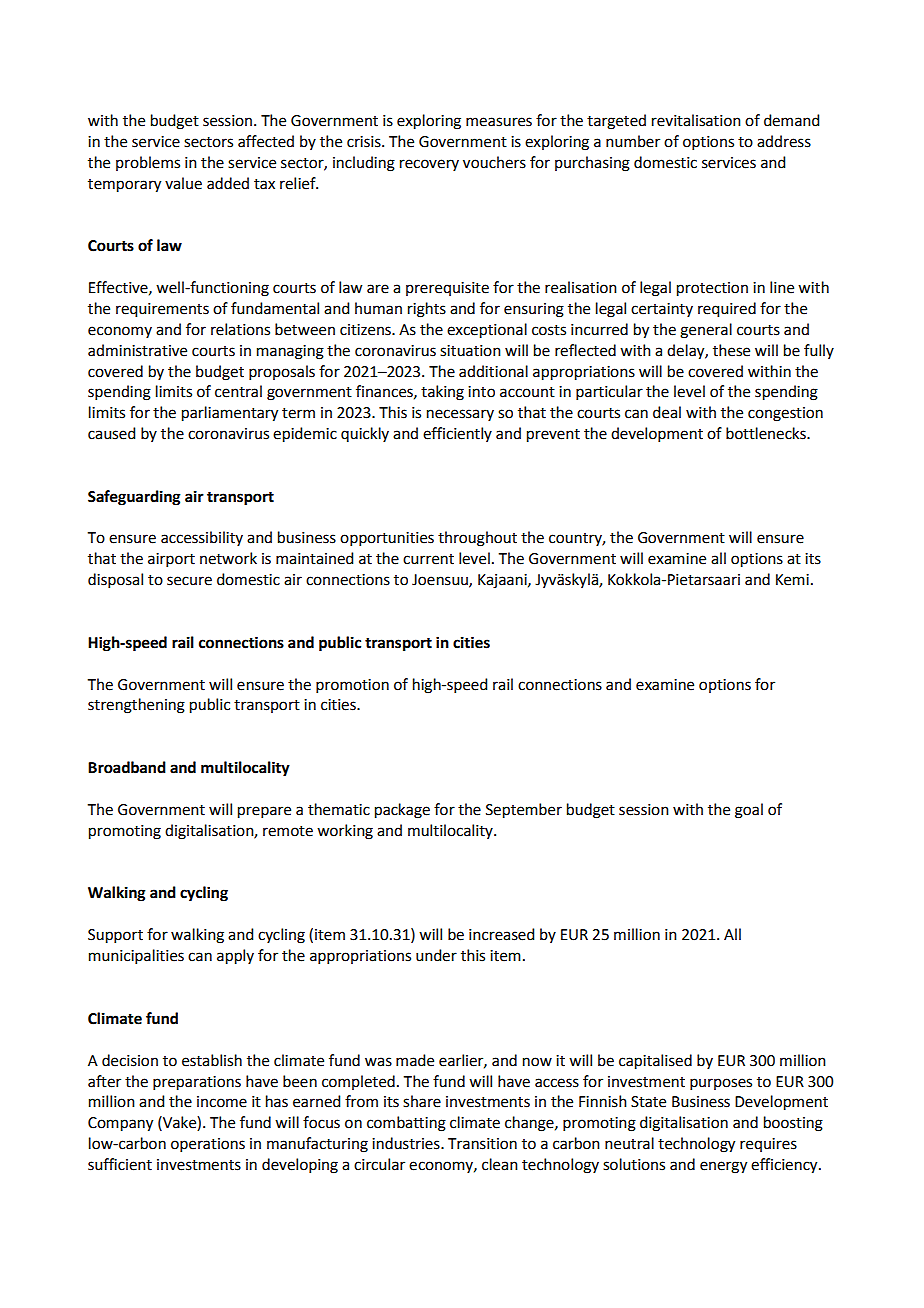 The width and height of the page is (924, 1308). Describe the element at coordinates (436, 955) in the page. I see `under` at that location.
